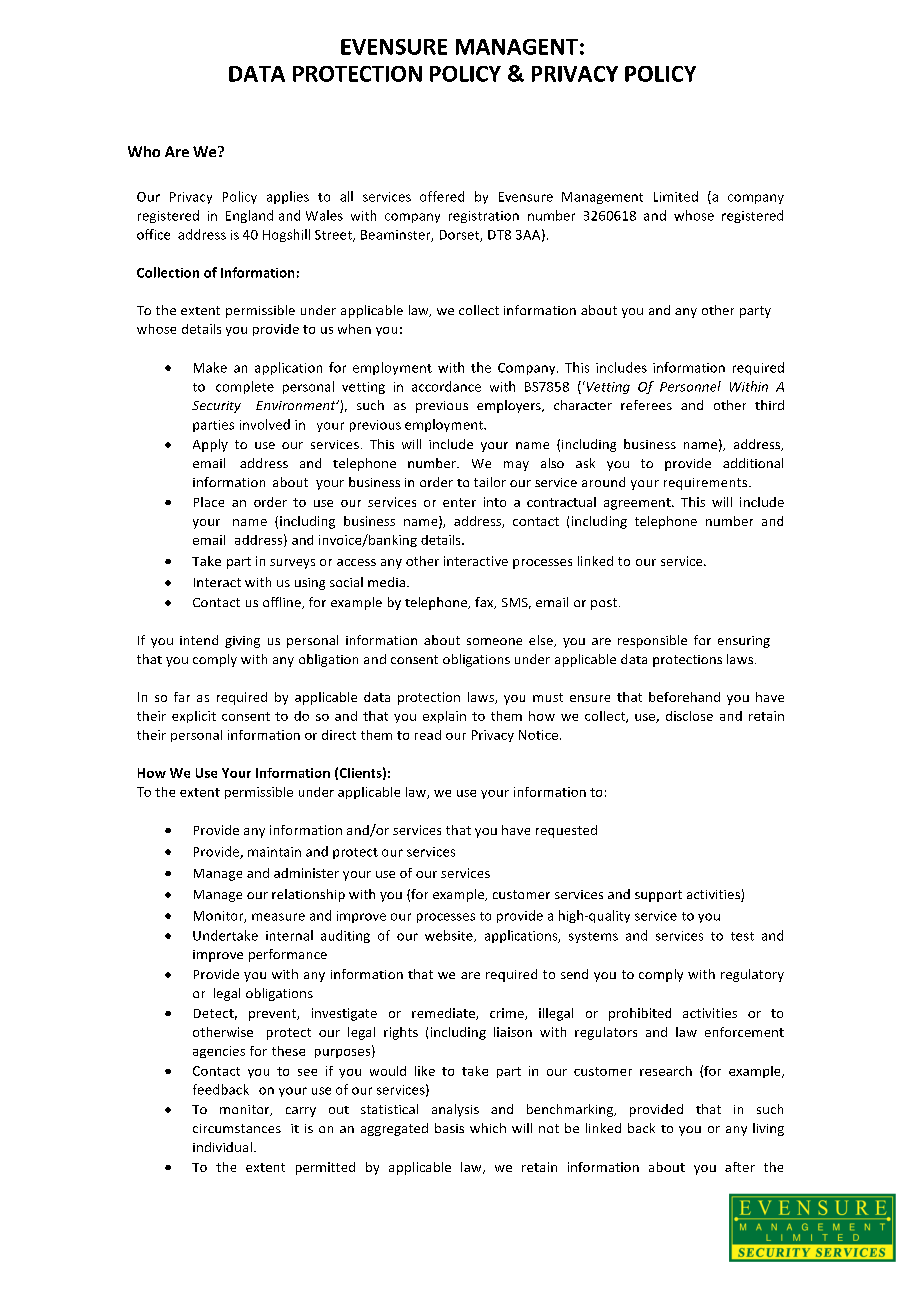  What do you see at coordinates (249, 216) in the document?
I see `England` at bounding box center [249, 216].
